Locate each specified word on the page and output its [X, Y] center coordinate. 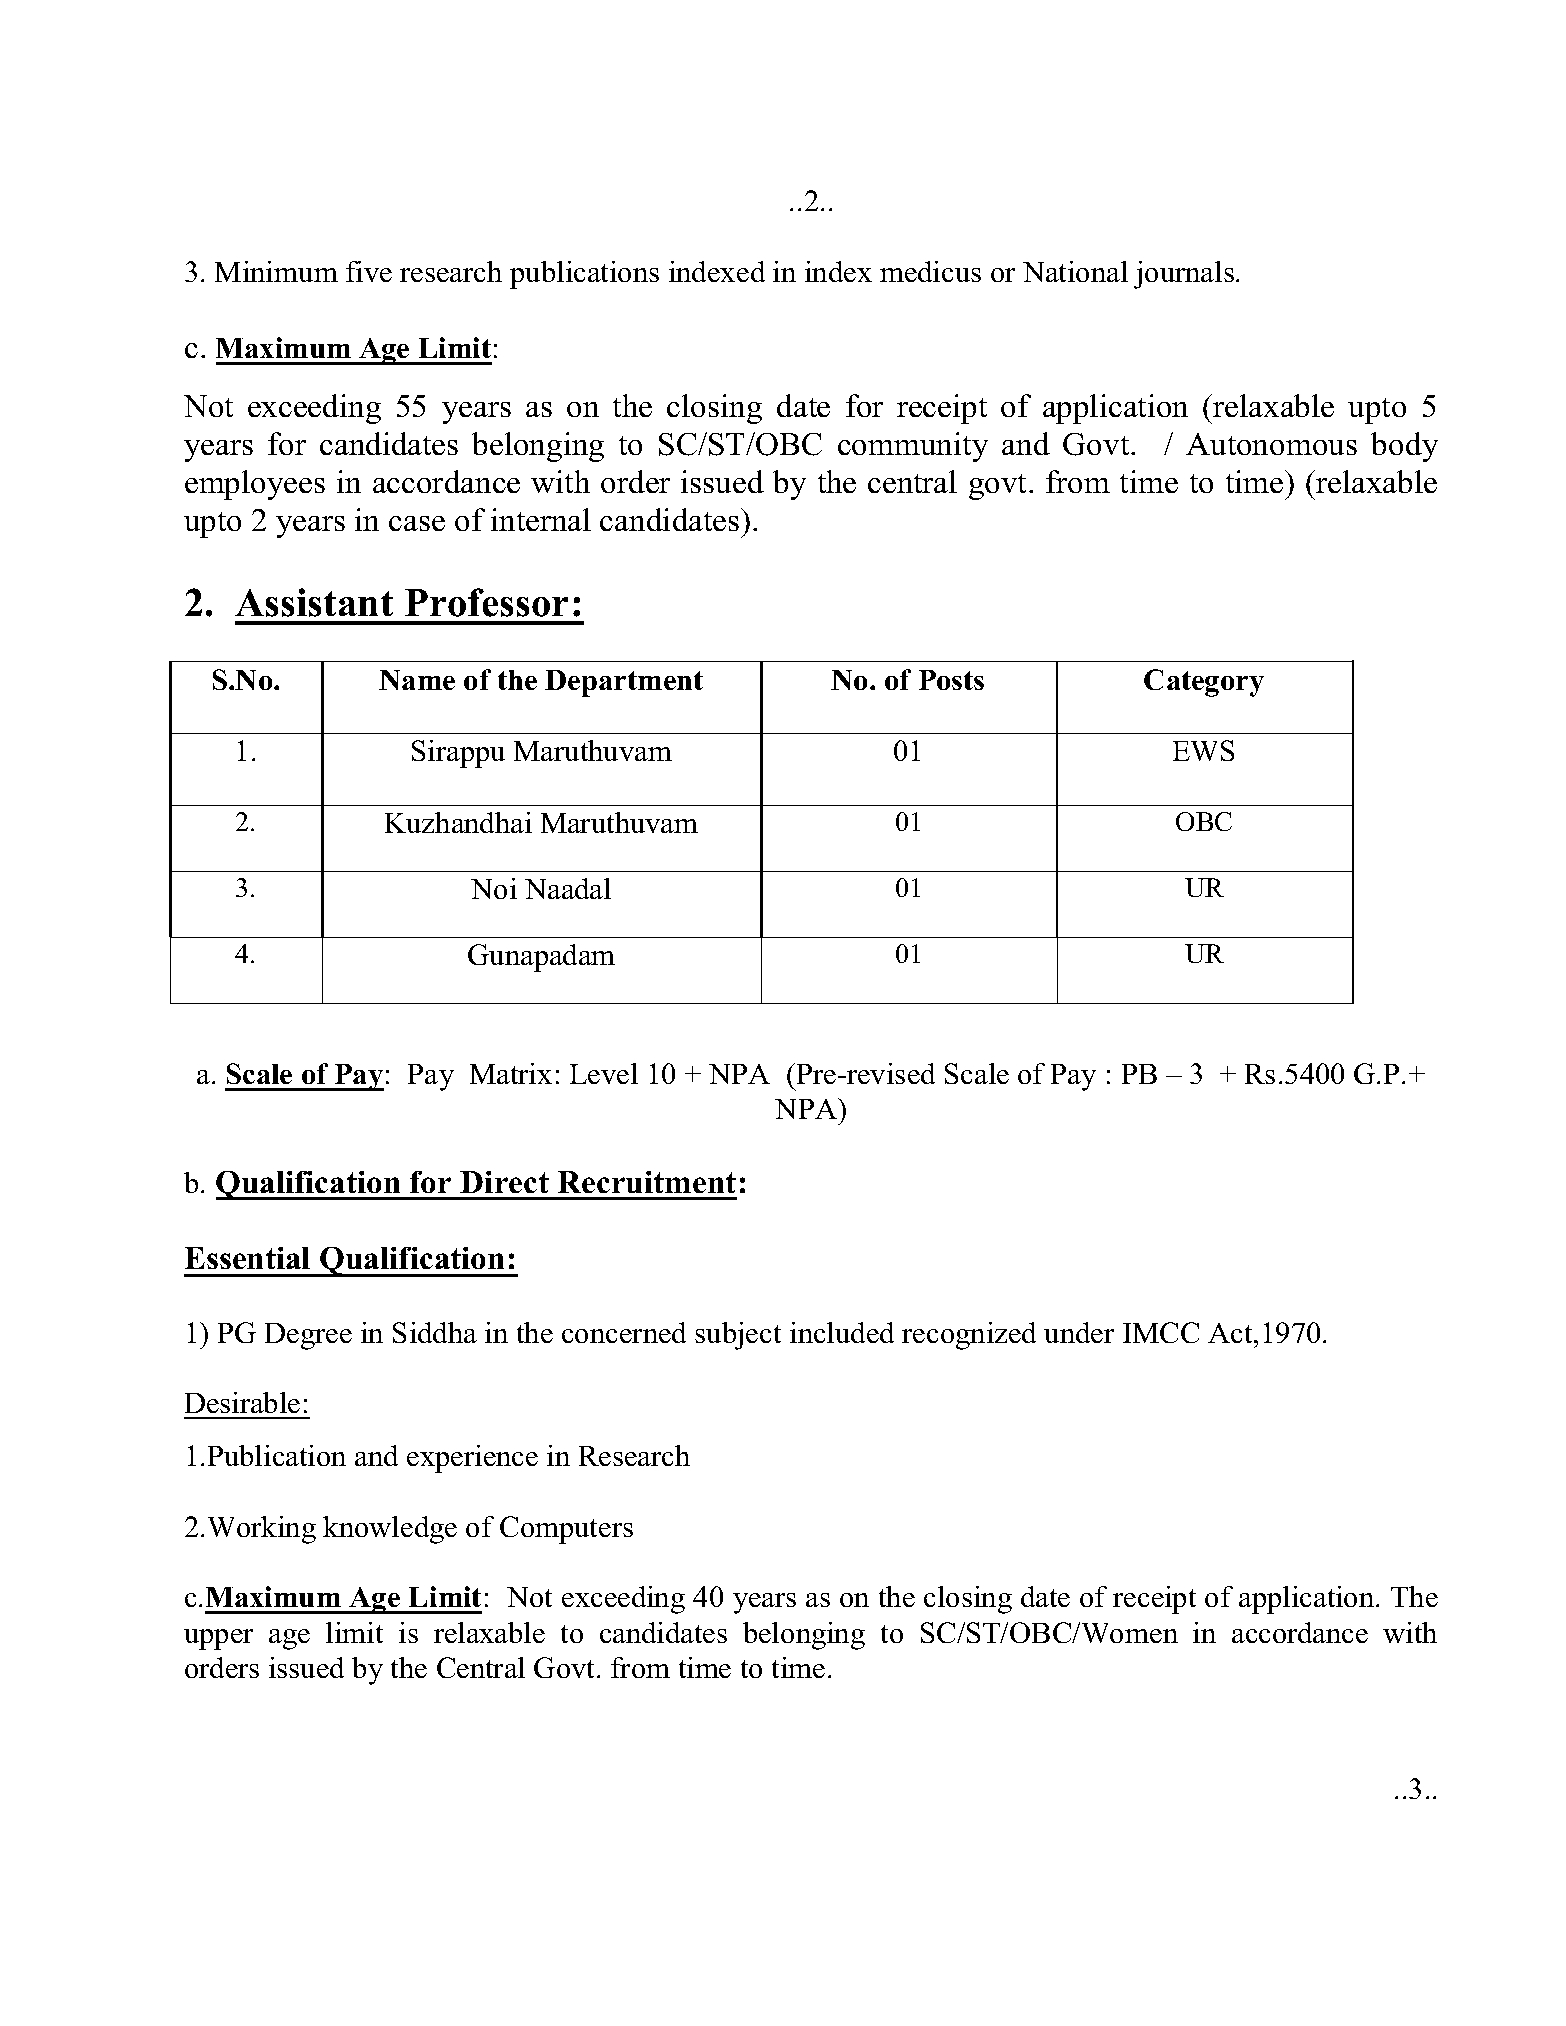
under [1079, 1332]
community [913, 447]
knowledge [390, 1530]
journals [1184, 275]
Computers [566, 1530]
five [369, 271]
